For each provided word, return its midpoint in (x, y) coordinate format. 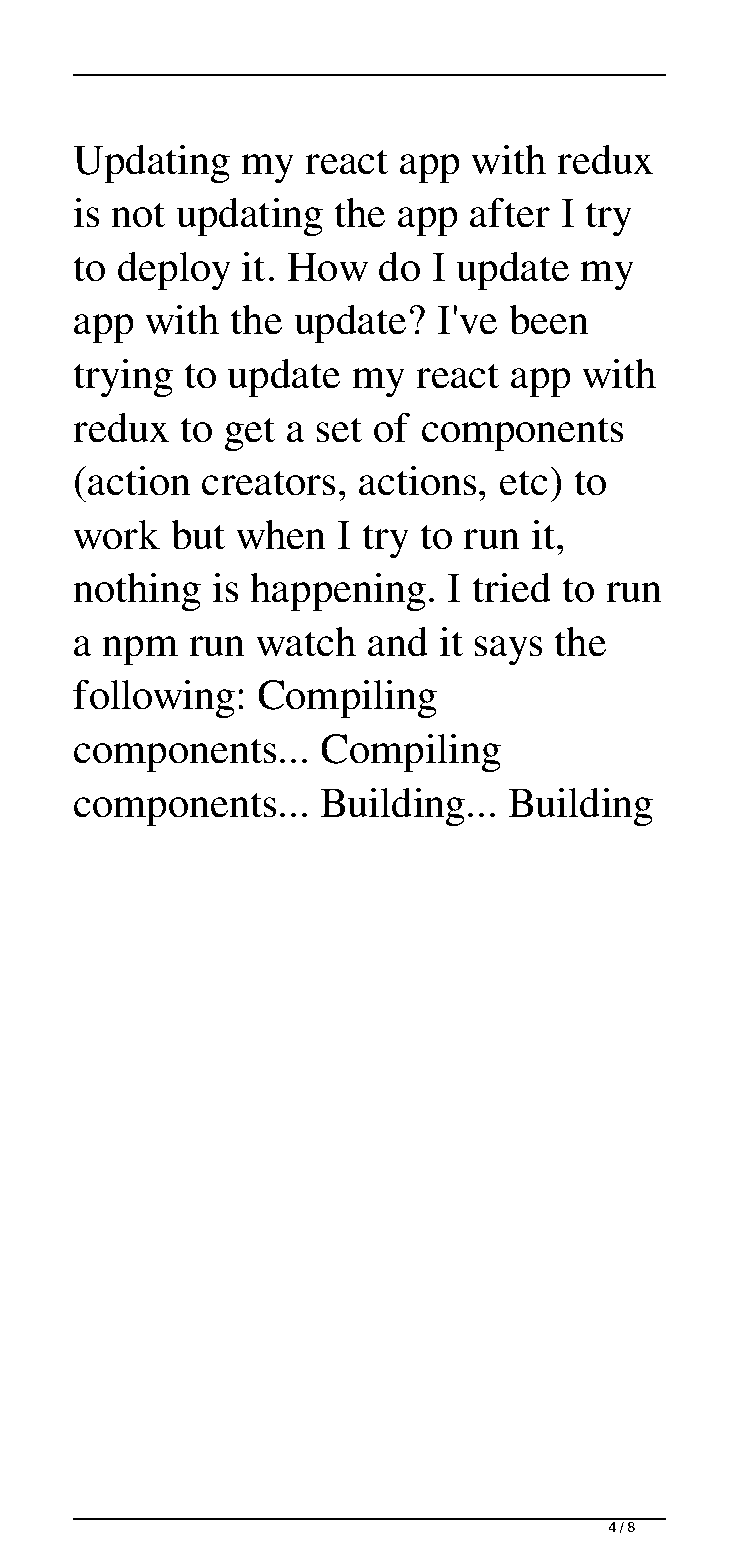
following (154, 699)
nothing (137, 592)
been (549, 320)
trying (123, 378)
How (327, 267)
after (510, 212)
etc (524, 483)
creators (268, 483)
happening (338, 592)
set (339, 430)
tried (512, 587)
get (249, 434)
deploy (174, 271)
